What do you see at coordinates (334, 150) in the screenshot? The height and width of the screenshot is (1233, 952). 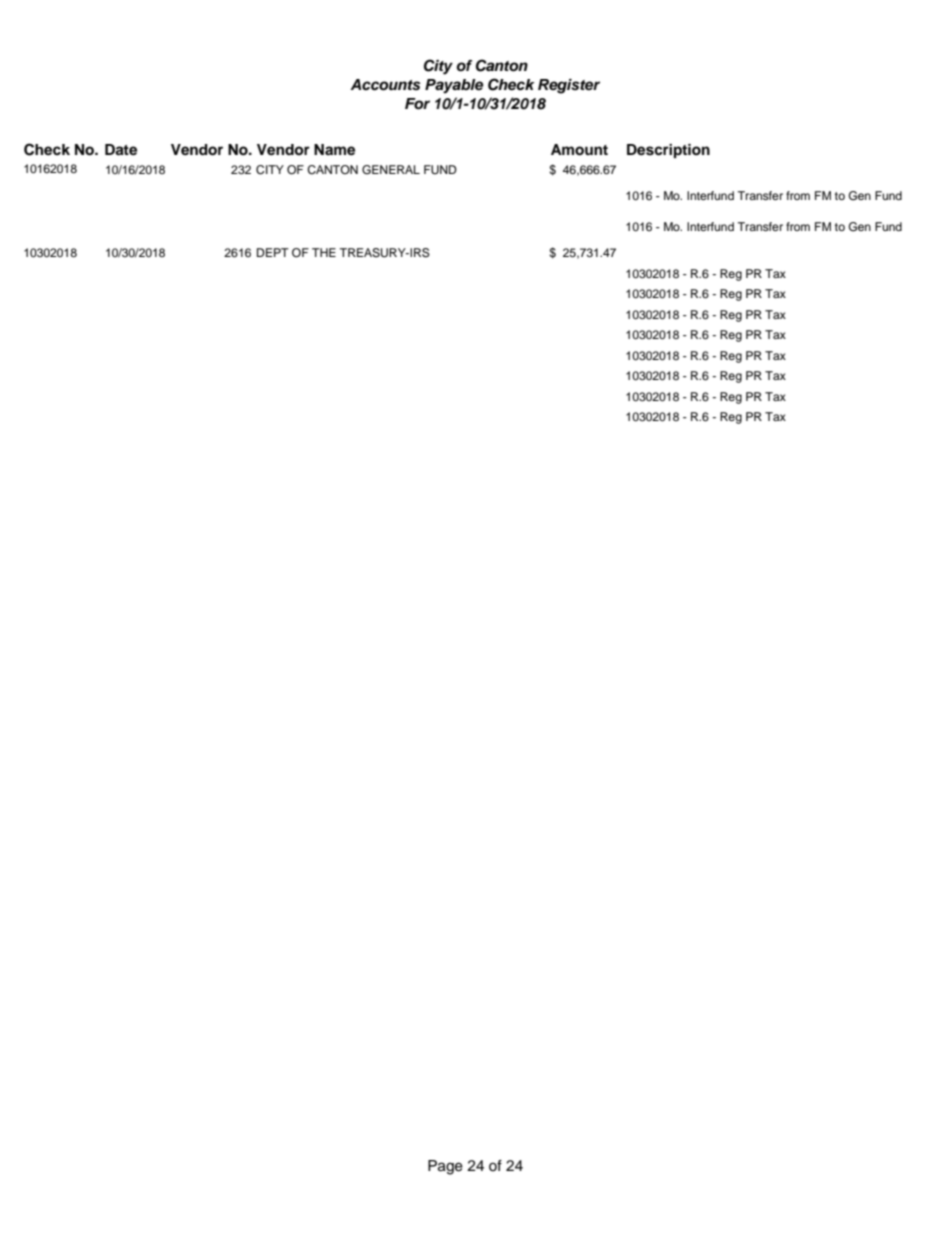 I see `Name` at bounding box center [334, 150].
